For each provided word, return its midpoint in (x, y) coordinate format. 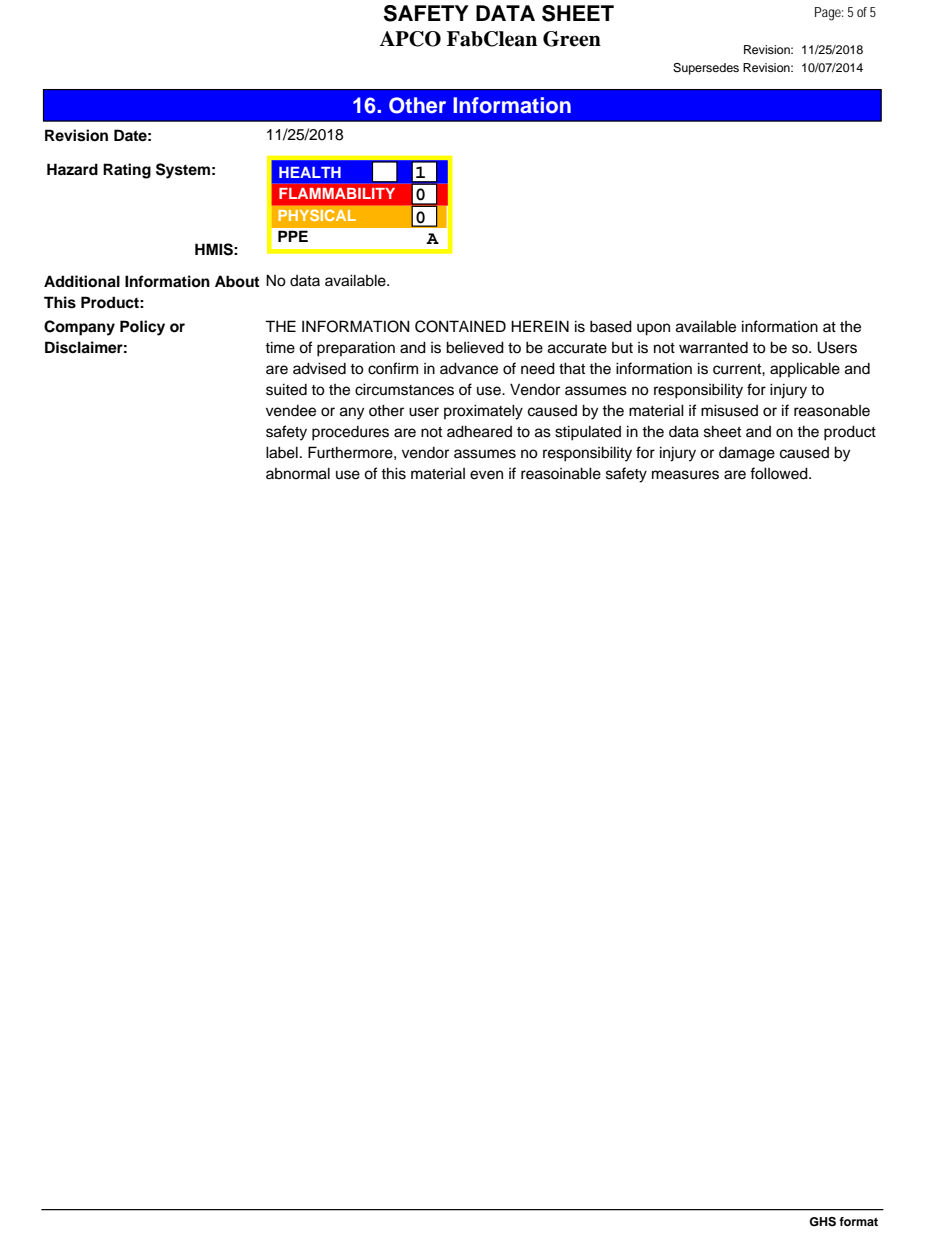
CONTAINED (460, 326)
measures (685, 475)
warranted (713, 348)
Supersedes (706, 69)
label (282, 452)
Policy (142, 328)
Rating (127, 171)
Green (572, 39)
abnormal (298, 473)
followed (780, 473)
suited (286, 389)
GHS (822, 1222)
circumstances (404, 389)
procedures (350, 433)
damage (747, 454)
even (486, 475)
